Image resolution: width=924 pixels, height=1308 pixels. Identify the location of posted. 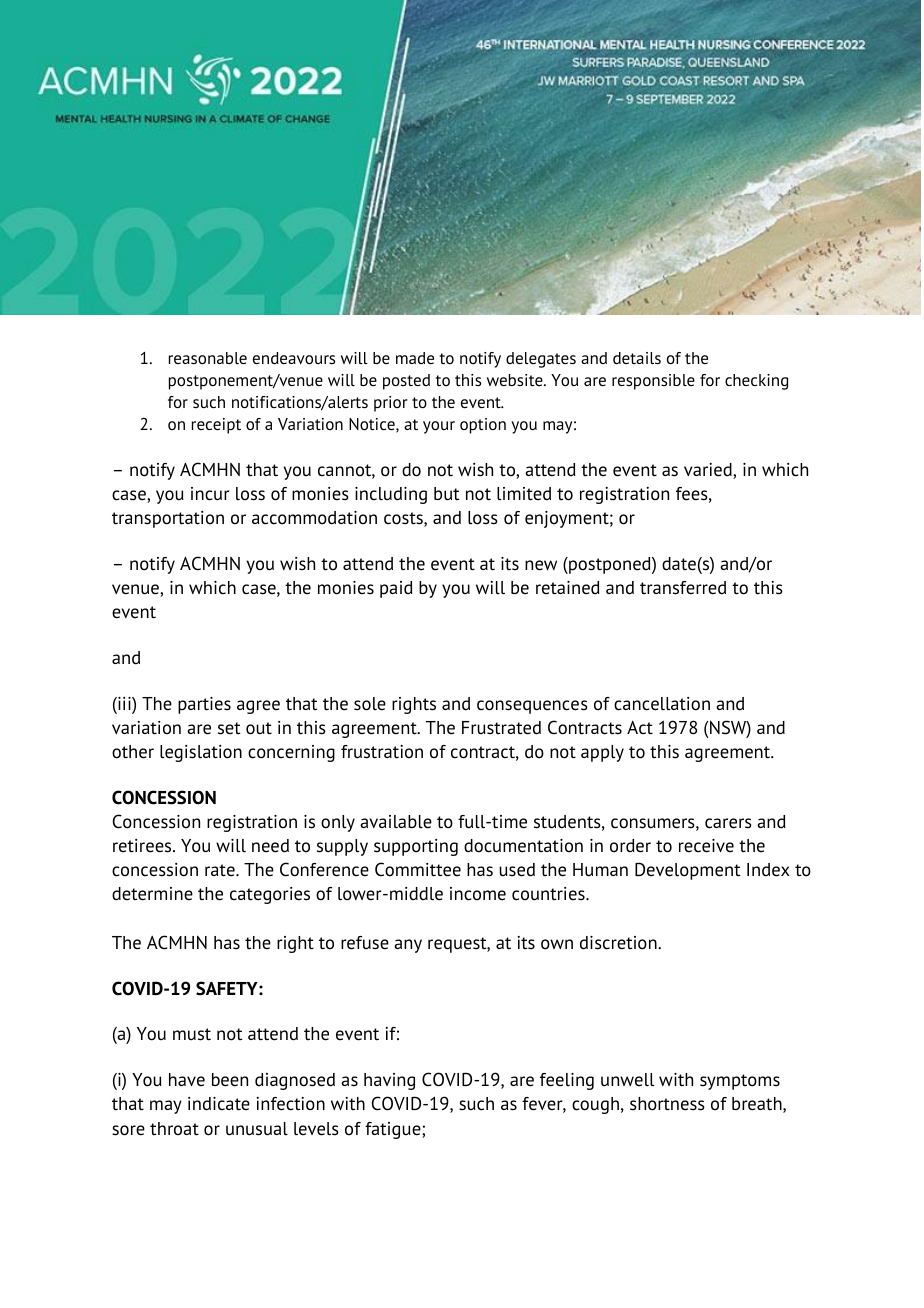
(406, 382).
